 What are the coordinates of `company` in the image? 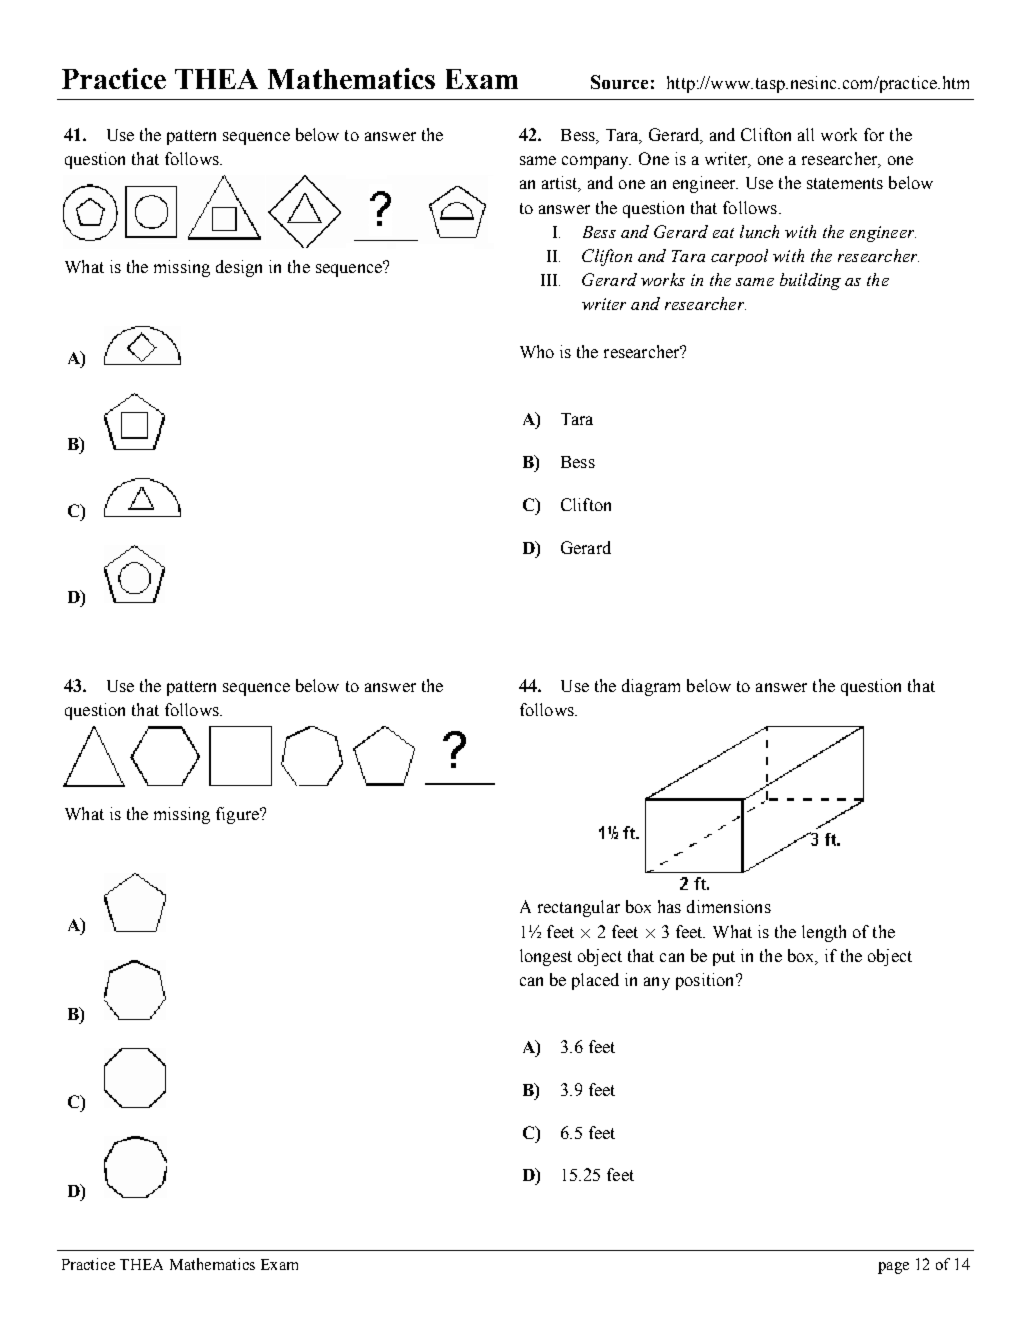 It's located at (596, 162).
